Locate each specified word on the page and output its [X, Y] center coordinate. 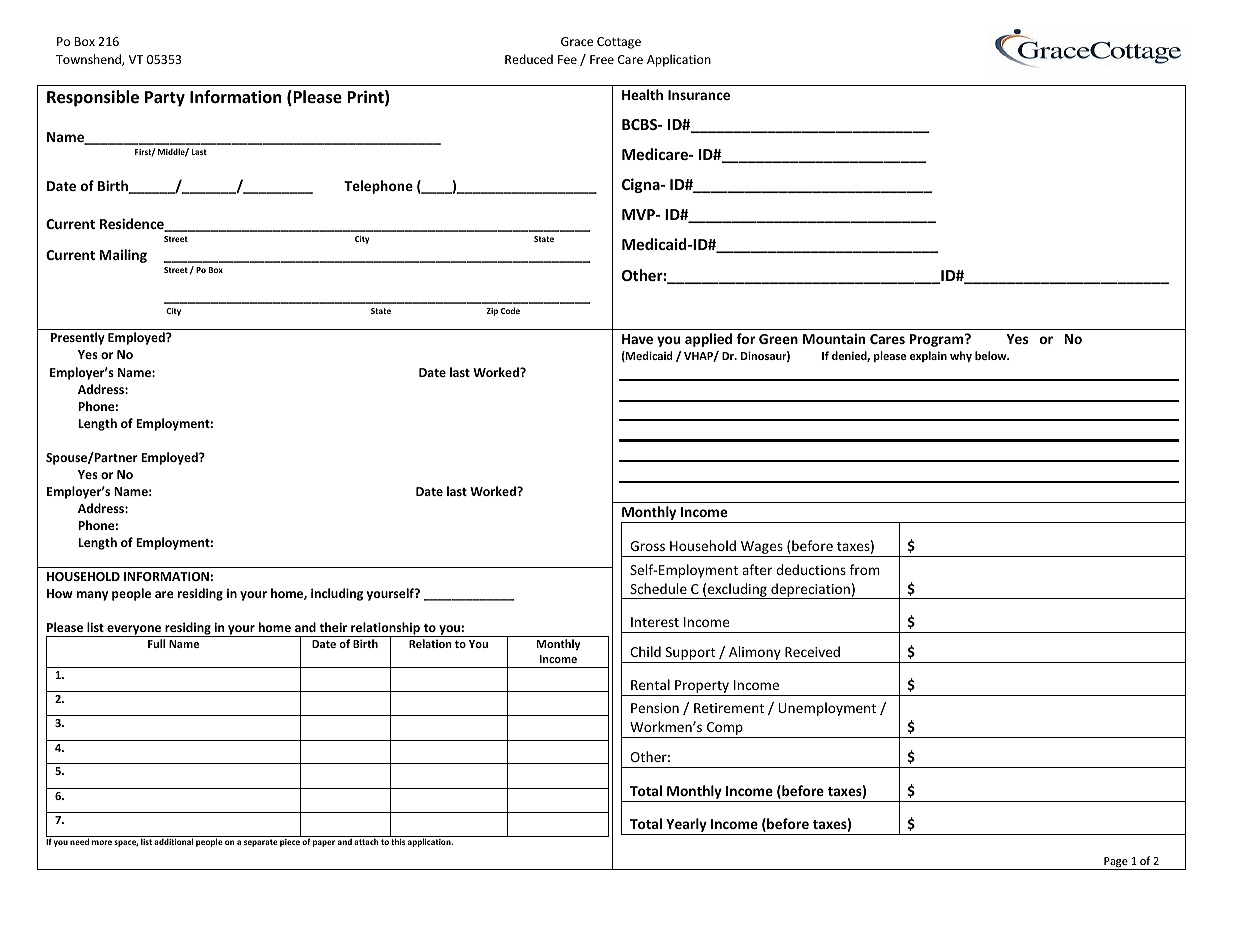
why [961, 356]
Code [510, 310]
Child [645, 651]
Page [1116, 863]
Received [812, 651]
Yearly [686, 826]
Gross [647, 546]
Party [165, 99]
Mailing [123, 256]
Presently [78, 338]
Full [156, 643]
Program [938, 340]
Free [602, 59]
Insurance [699, 95]
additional [174, 841]
